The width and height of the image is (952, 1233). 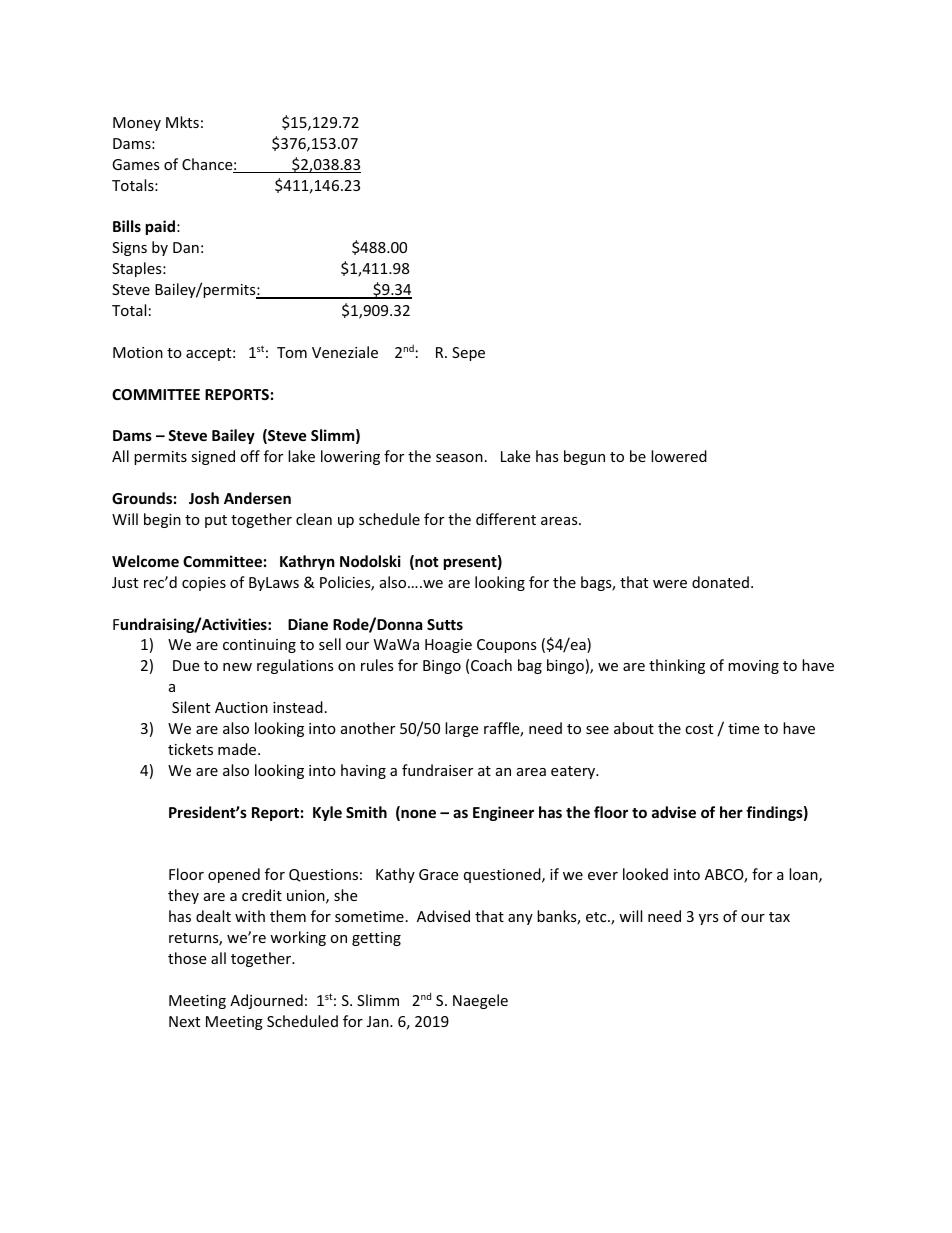 I want to click on different, so click(x=506, y=519).
